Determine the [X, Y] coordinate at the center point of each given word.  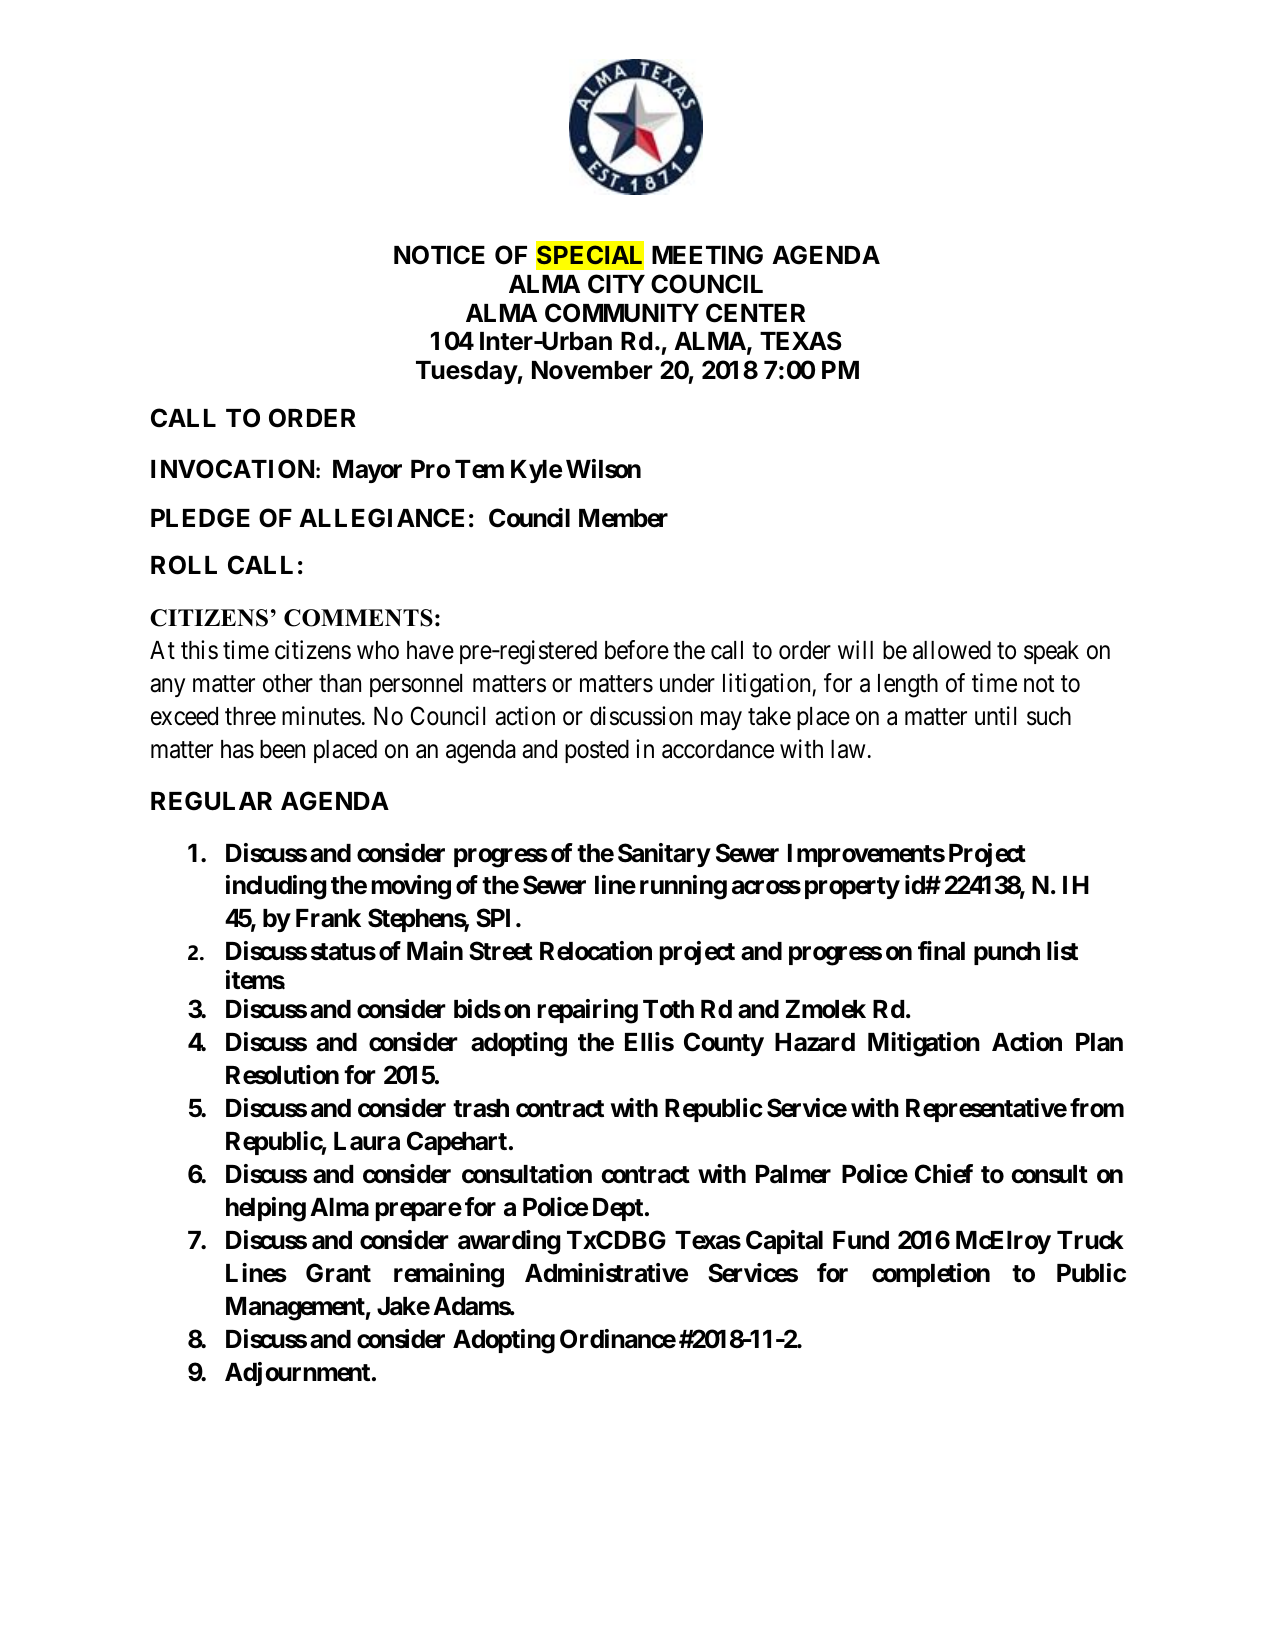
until [995, 715]
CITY [616, 284]
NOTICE [439, 255]
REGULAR [211, 801]
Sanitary [664, 855]
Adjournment [297, 1374]
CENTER [755, 313]
